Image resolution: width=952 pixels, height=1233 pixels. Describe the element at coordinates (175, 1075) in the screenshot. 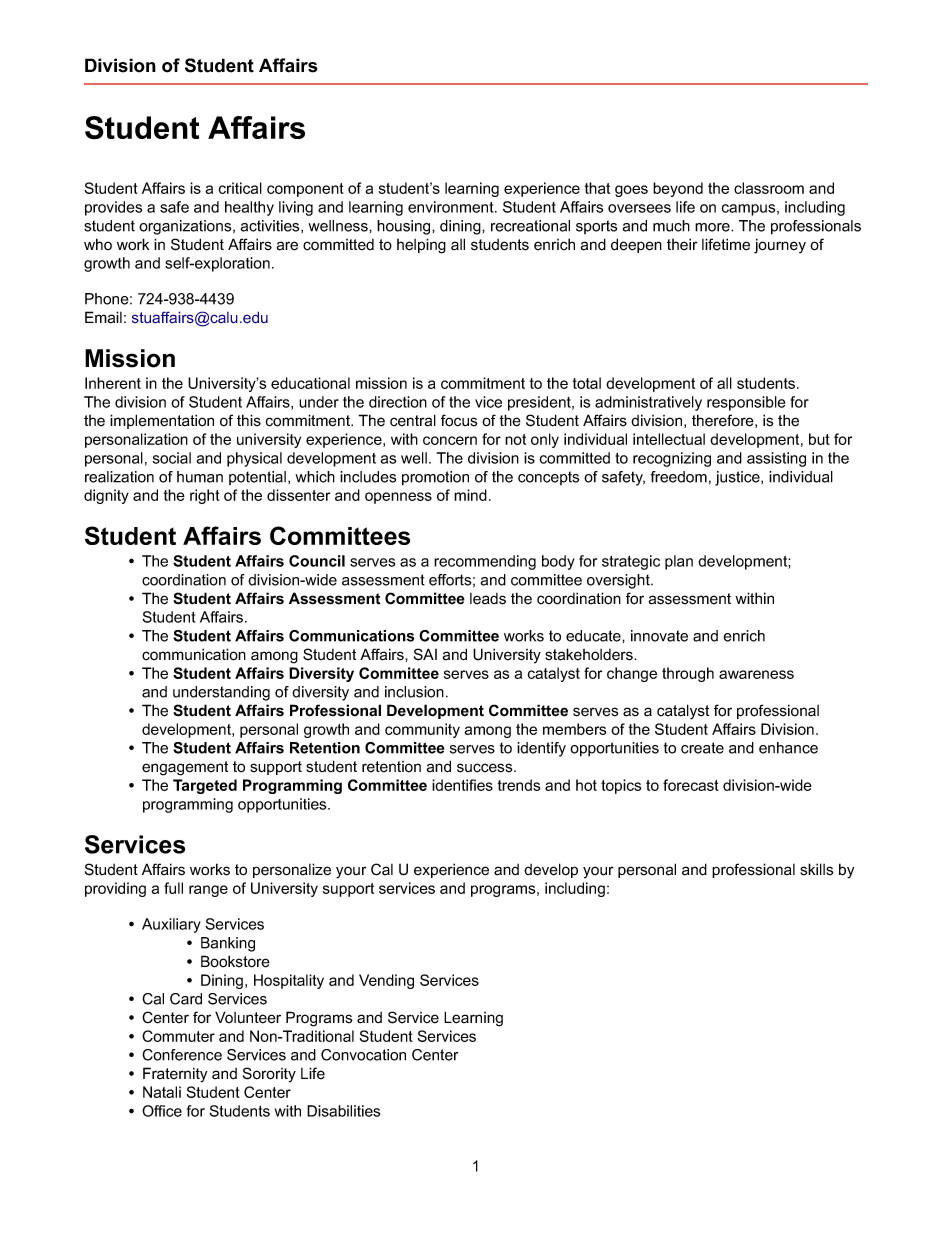

I see `Fraternity` at that location.
